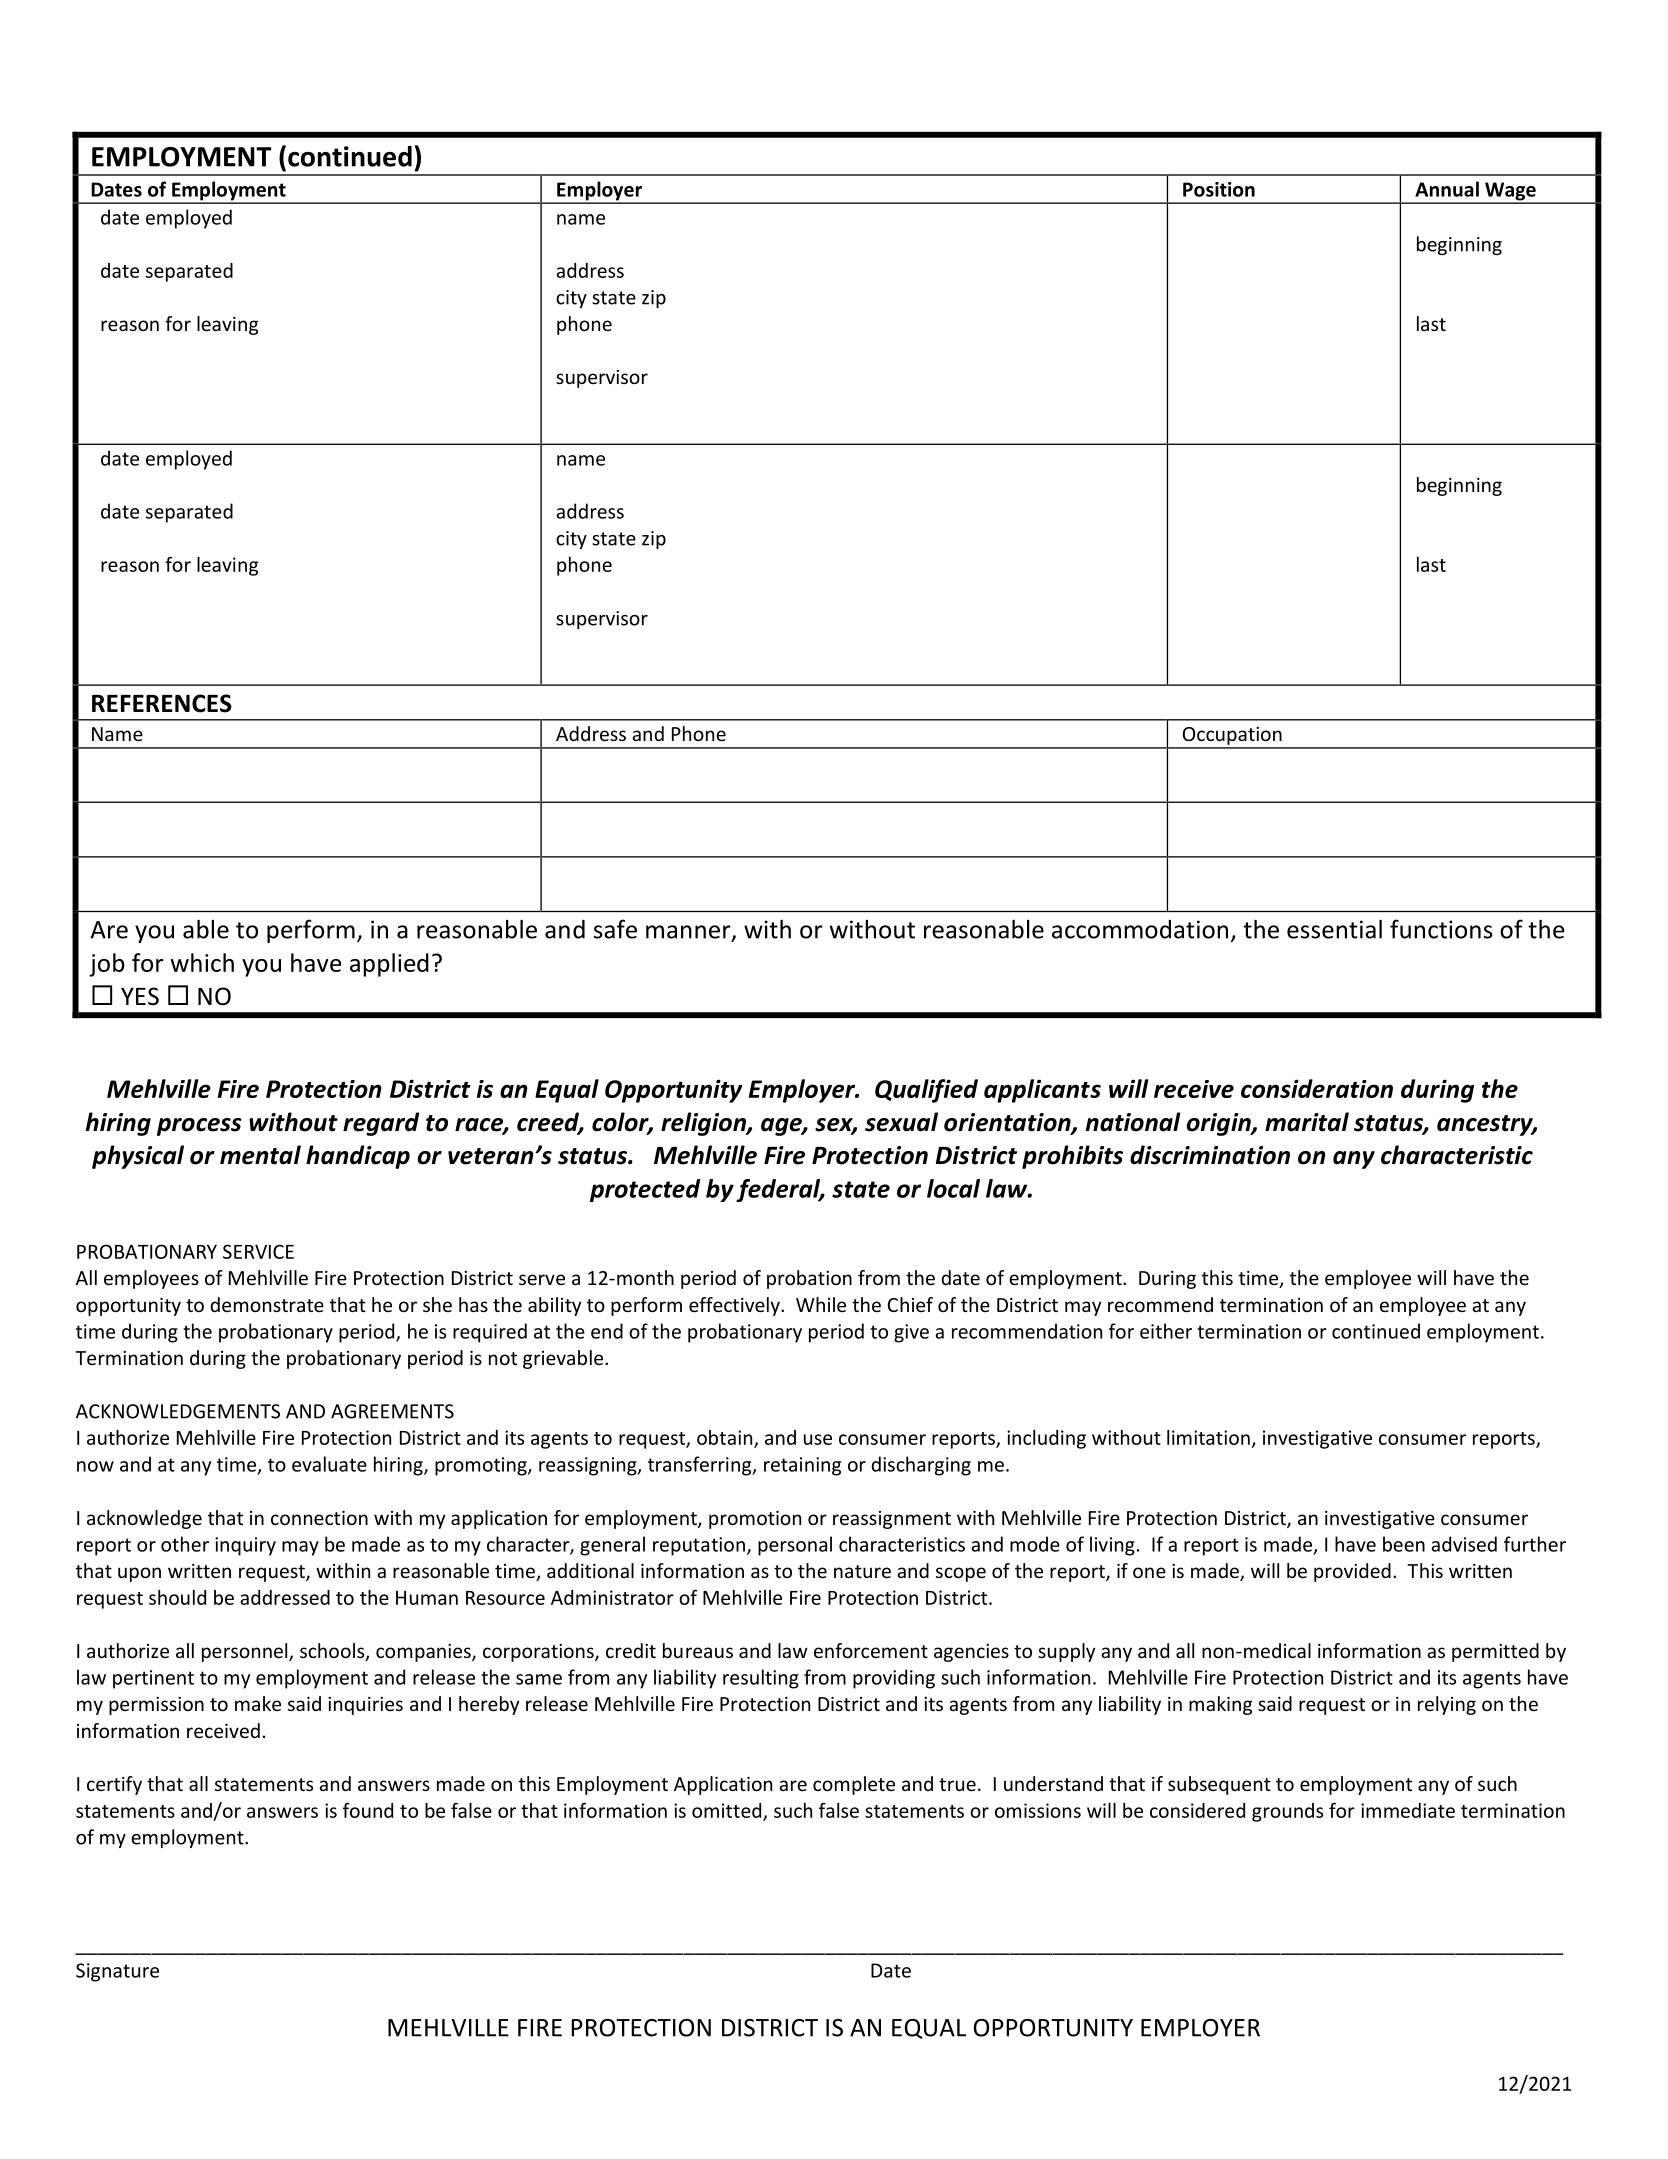 The image size is (1668, 2159). Describe the element at coordinates (202, 962) in the document. I see `which` at that location.
